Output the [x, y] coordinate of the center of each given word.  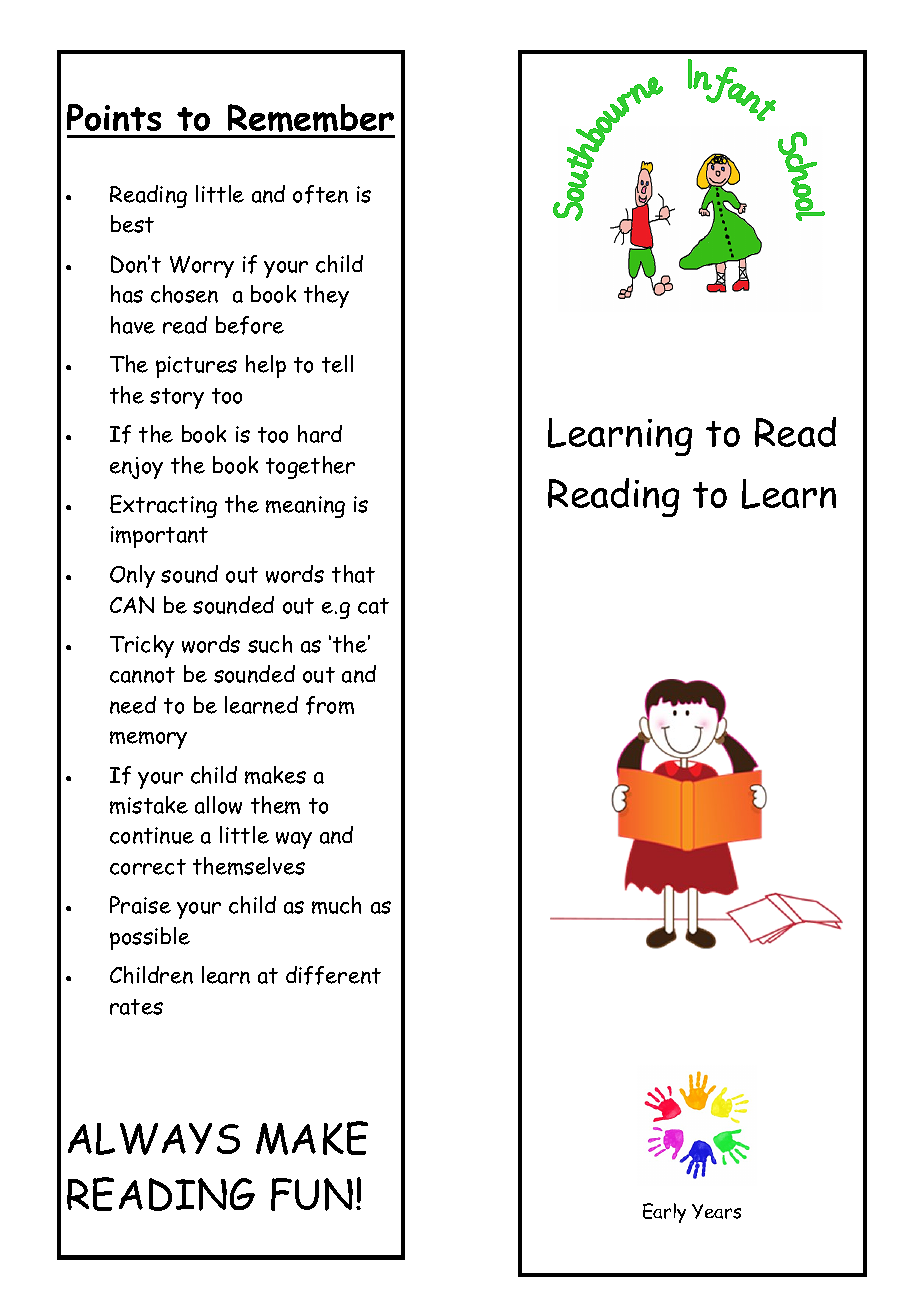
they [326, 296]
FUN [312, 1194]
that [353, 574]
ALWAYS [154, 1139]
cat [373, 606]
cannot [142, 675]
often [320, 194]
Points [114, 117]
